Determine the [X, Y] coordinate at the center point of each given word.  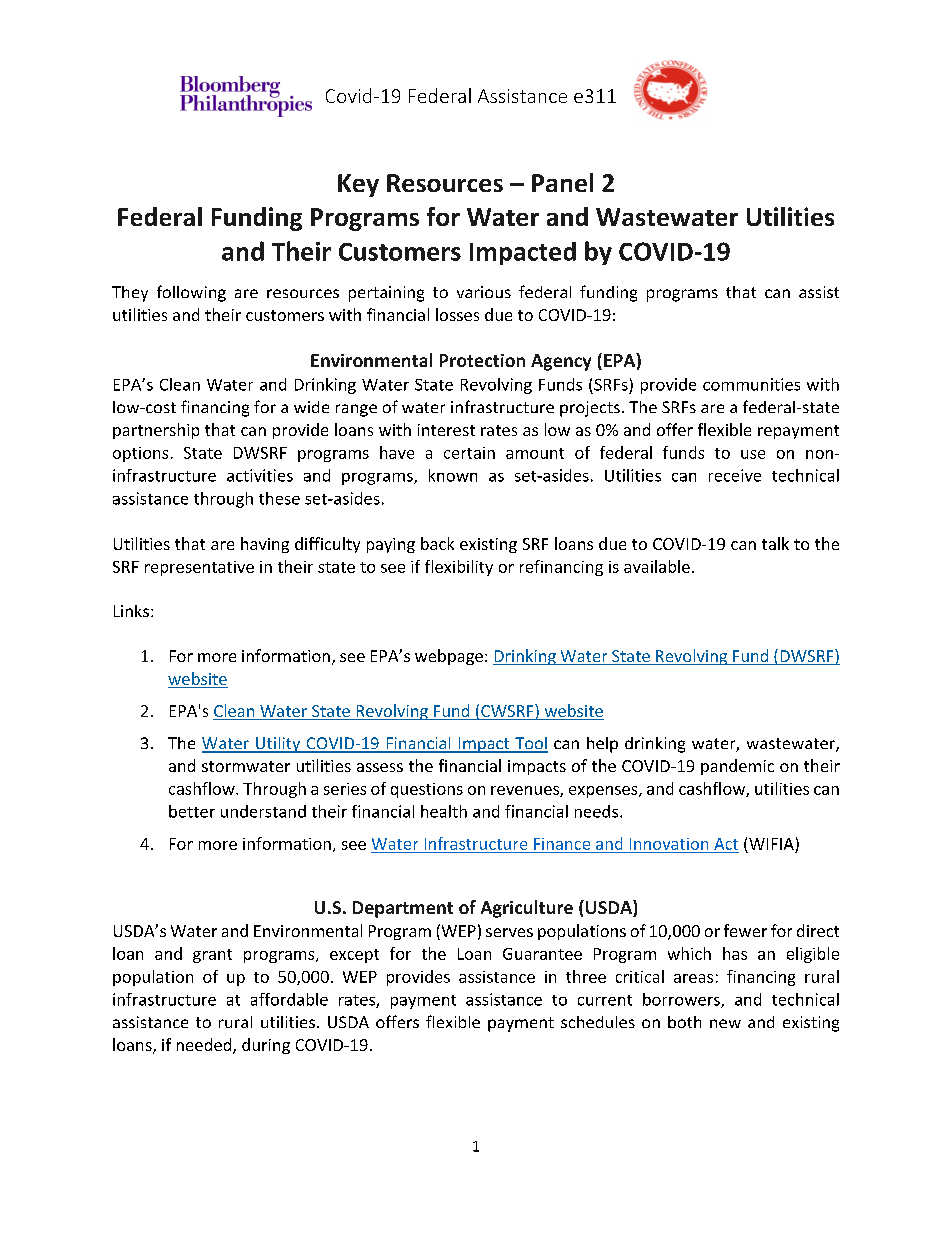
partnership [156, 431]
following [191, 293]
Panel [562, 182]
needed [205, 1046]
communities [751, 384]
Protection [482, 360]
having [265, 545]
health [444, 811]
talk [775, 543]
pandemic [737, 767]
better [192, 811]
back [437, 543]
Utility [278, 745]
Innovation [669, 844]
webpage [449, 657]
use [753, 454]
